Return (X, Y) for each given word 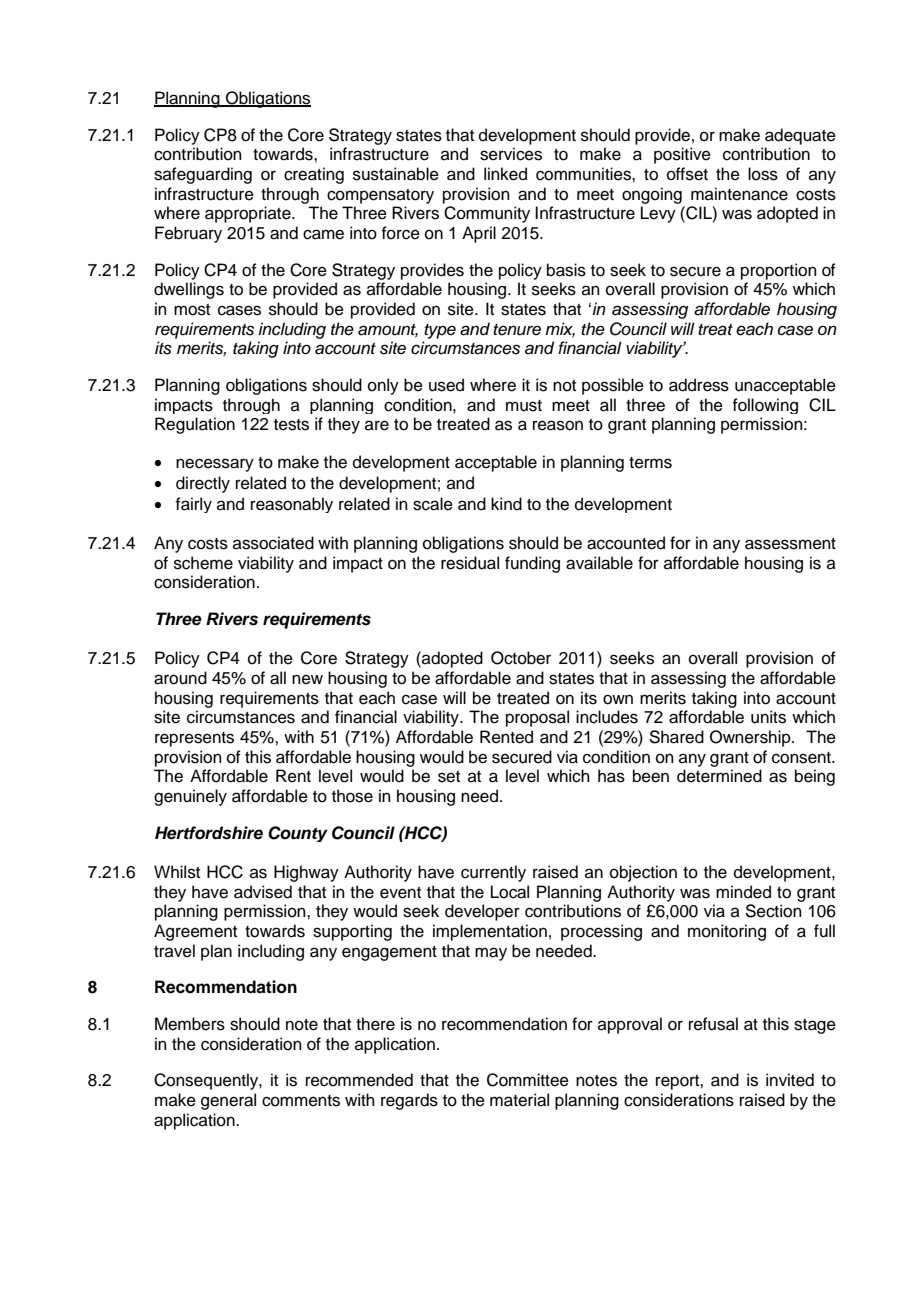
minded (743, 892)
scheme (203, 563)
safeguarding (203, 175)
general (228, 1101)
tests (291, 425)
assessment (790, 544)
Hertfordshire (209, 833)
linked (505, 174)
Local (510, 892)
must (524, 406)
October (521, 658)
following (765, 406)
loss (763, 174)
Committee (528, 1080)
